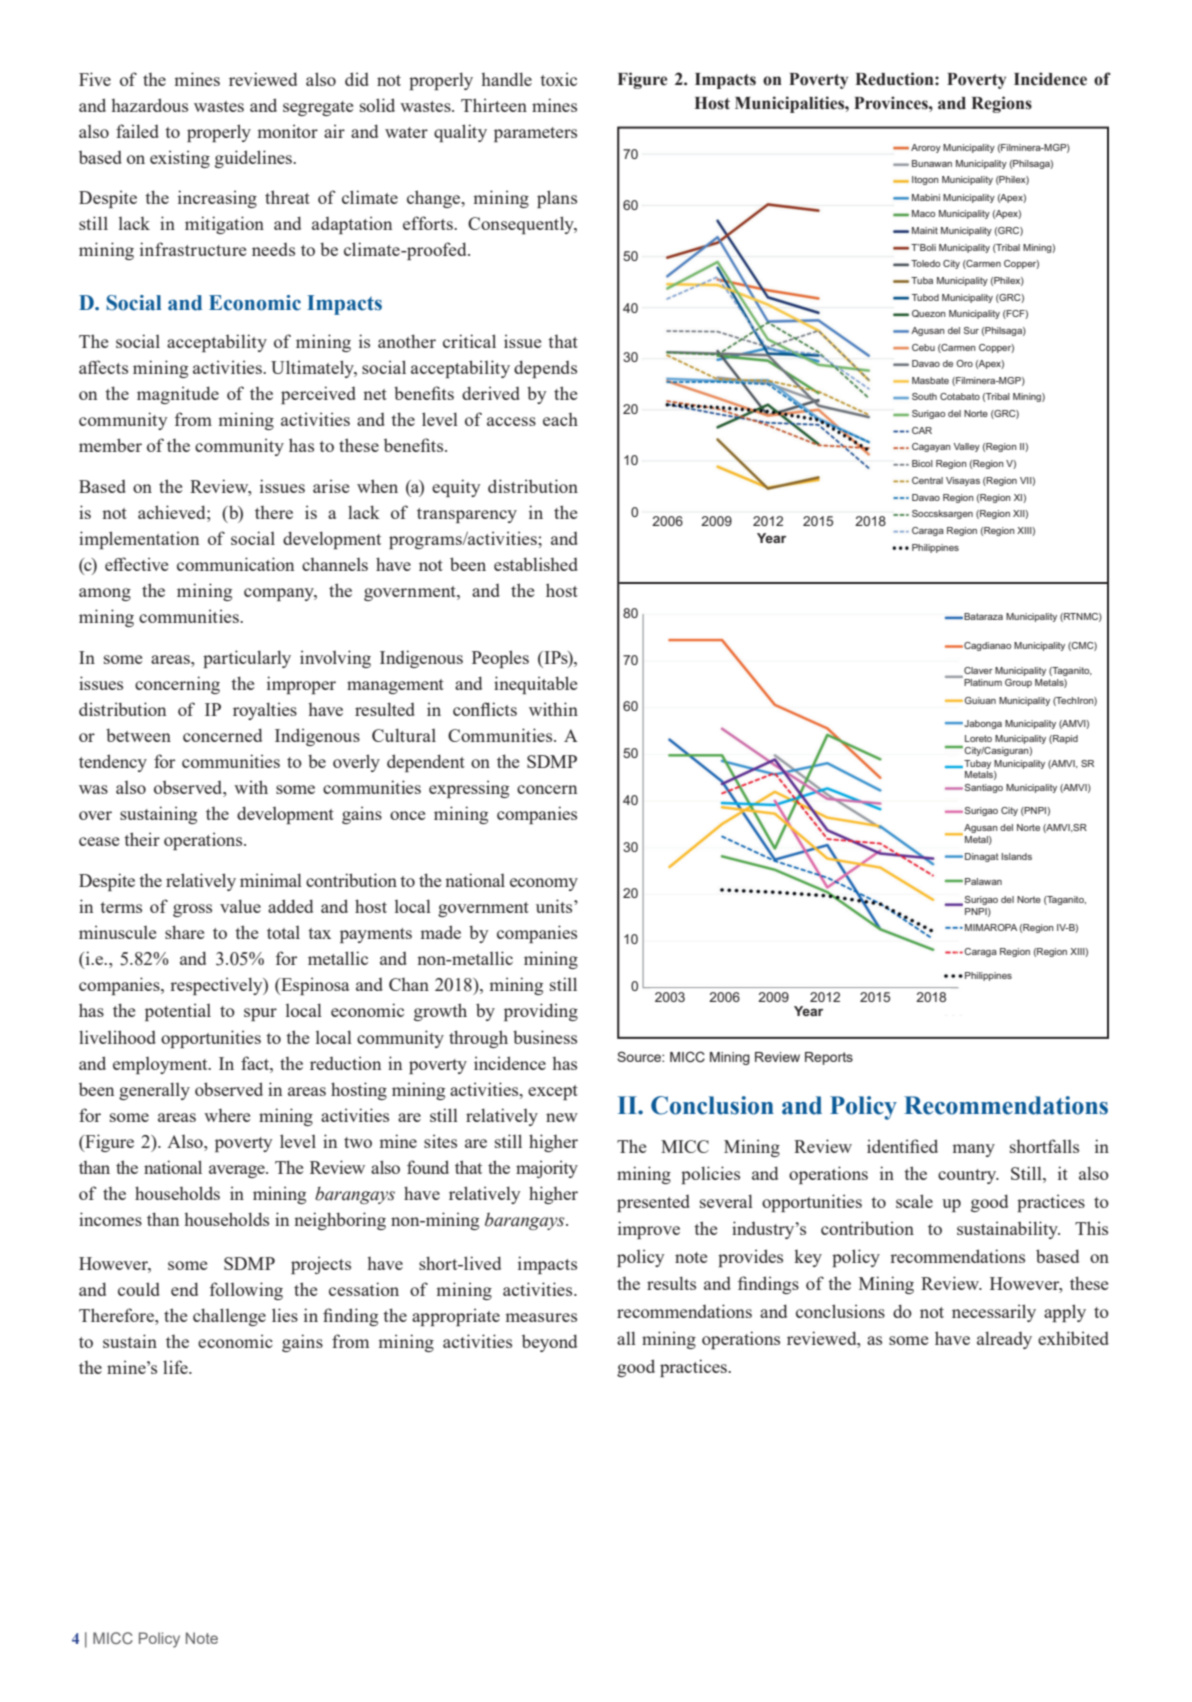 The height and width of the document is (1702, 1192). I want to click on parameters, so click(535, 134).
